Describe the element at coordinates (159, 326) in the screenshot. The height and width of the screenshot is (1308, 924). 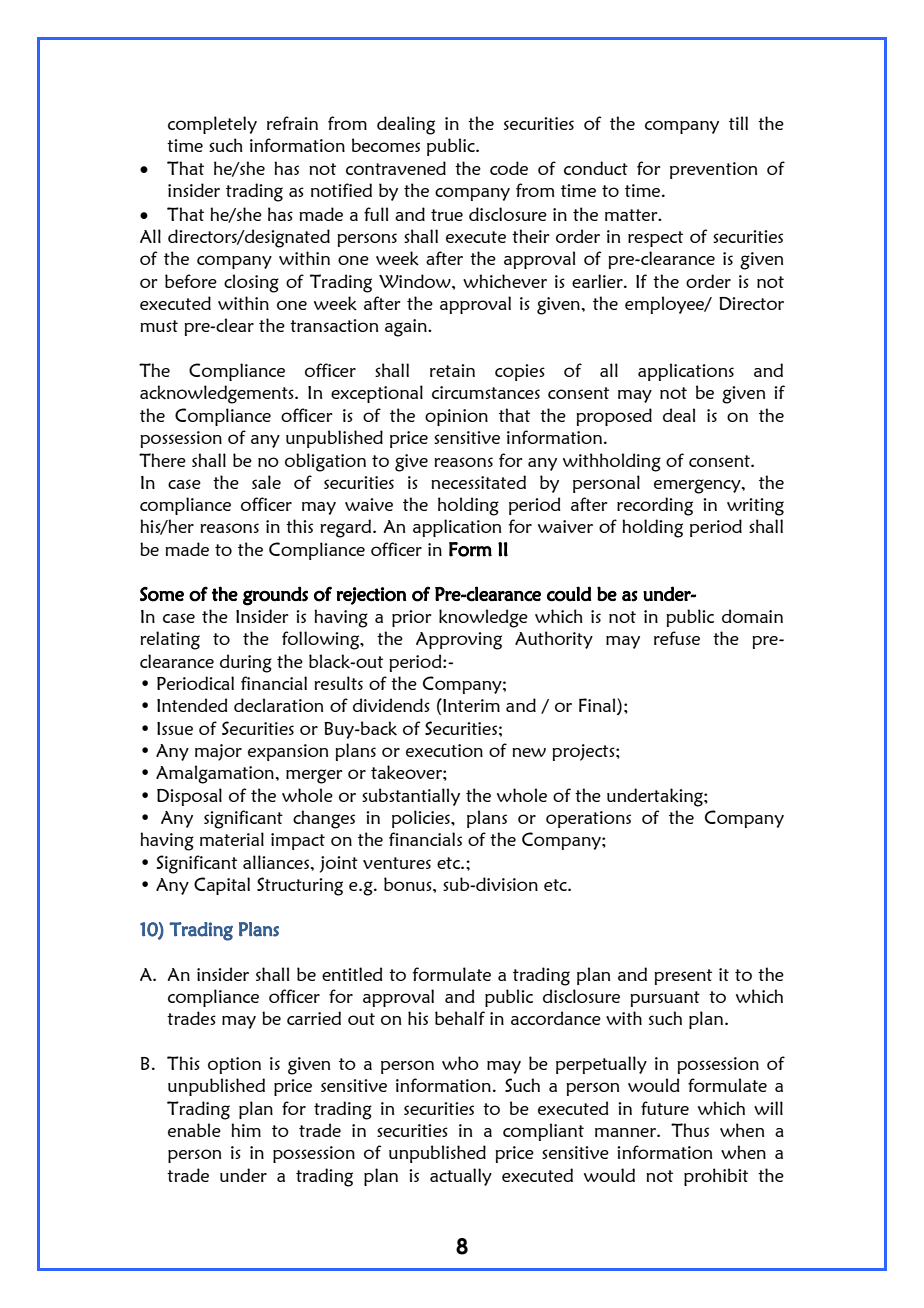
I see `must` at that location.
